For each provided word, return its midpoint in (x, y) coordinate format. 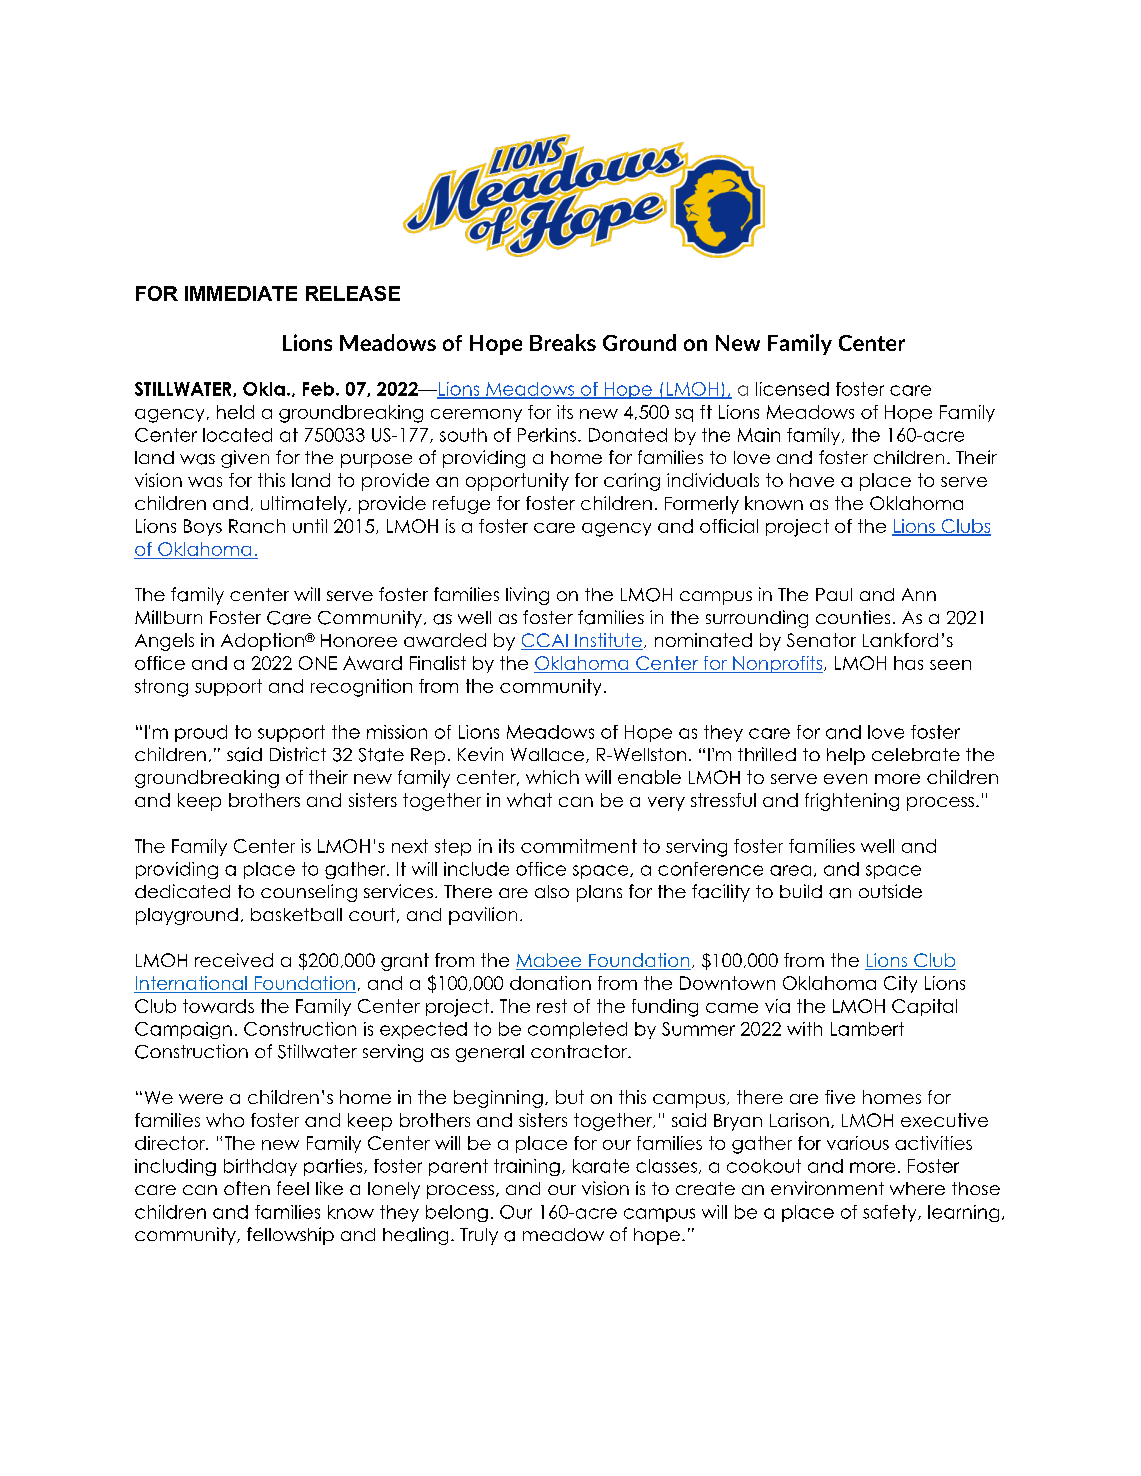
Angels (164, 642)
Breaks (563, 342)
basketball (296, 914)
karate (601, 1166)
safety (891, 1213)
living (527, 596)
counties (853, 617)
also (552, 891)
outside (890, 891)
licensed (792, 389)
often (247, 1188)
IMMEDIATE (241, 293)
